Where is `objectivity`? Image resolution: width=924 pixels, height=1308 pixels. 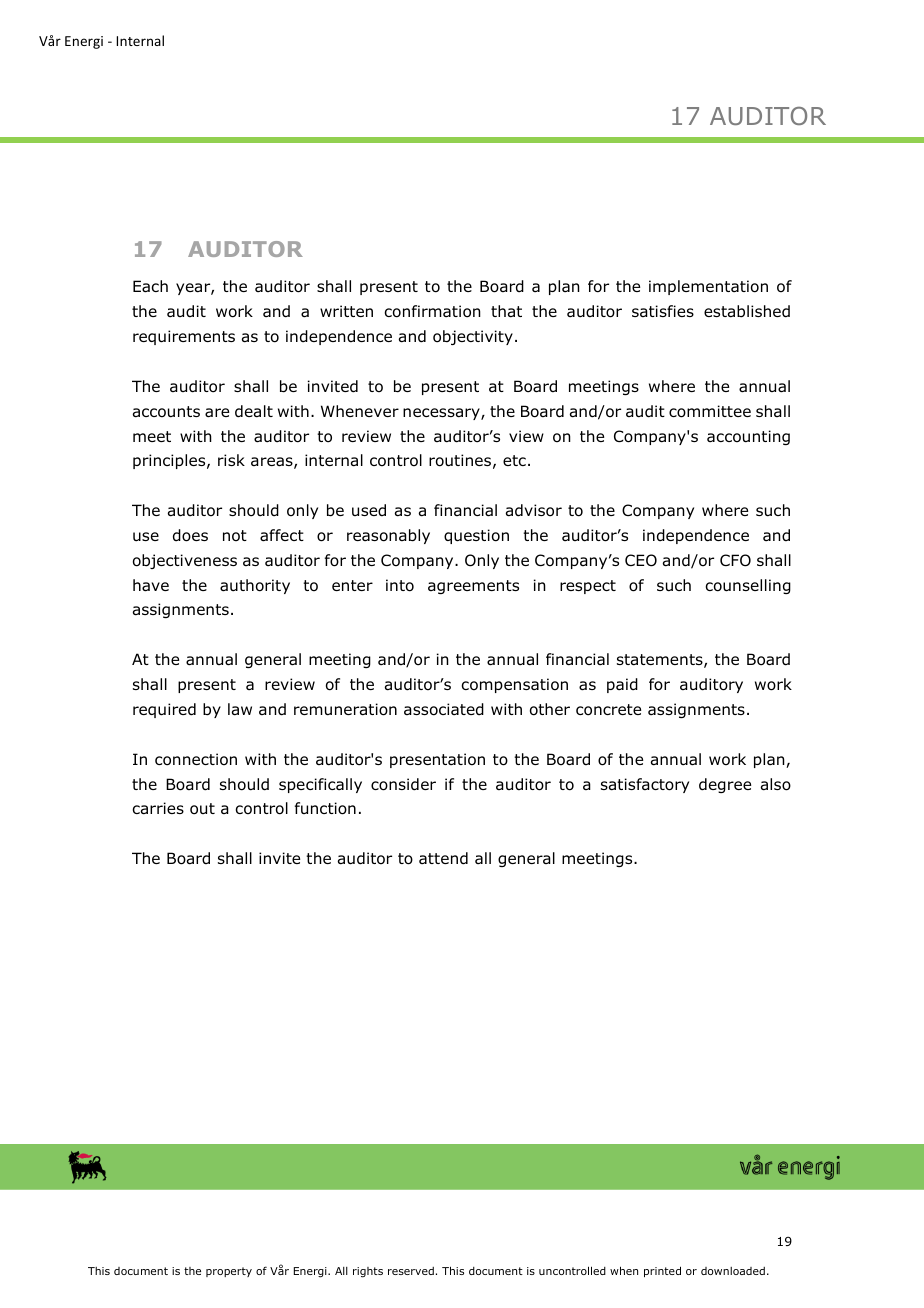
objectivity is located at coordinates (473, 337).
